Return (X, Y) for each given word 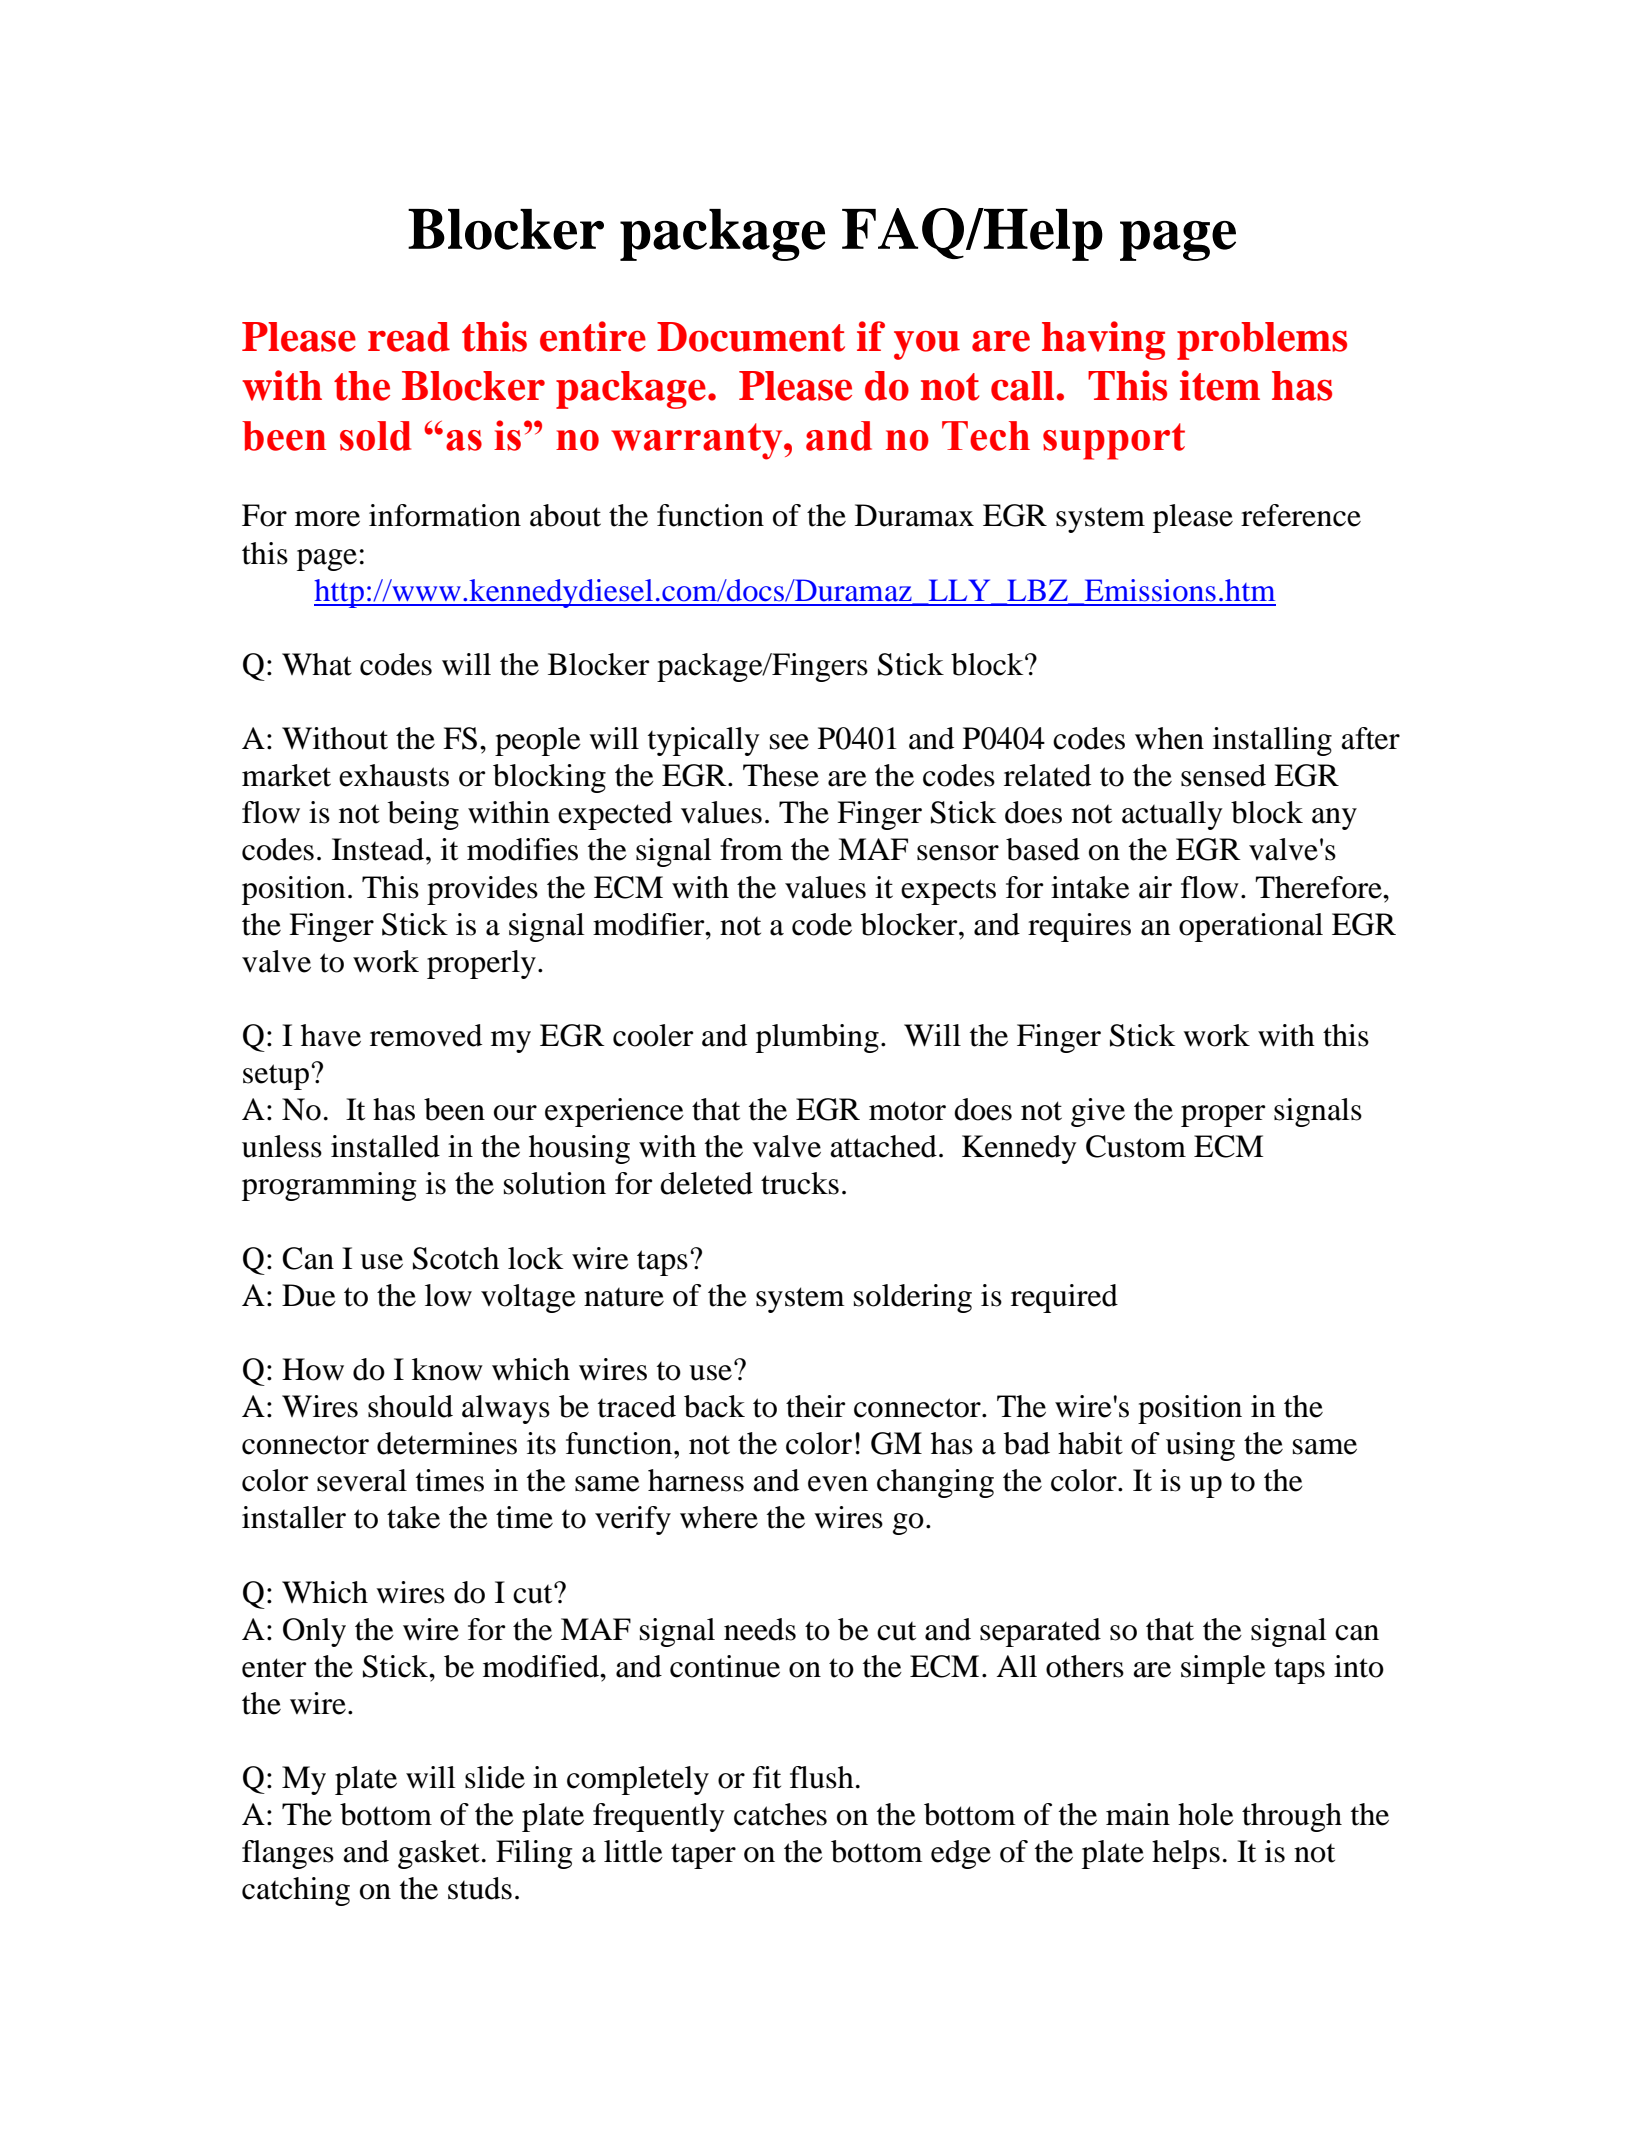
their (815, 1406)
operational (1251, 927)
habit (1090, 1443)
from (751, 849)
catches (780, 1814)
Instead (378, 849)
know (447, 1369)
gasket (439, 1854)
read (409, 337)
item (1220, 385)
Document (751, 337)
